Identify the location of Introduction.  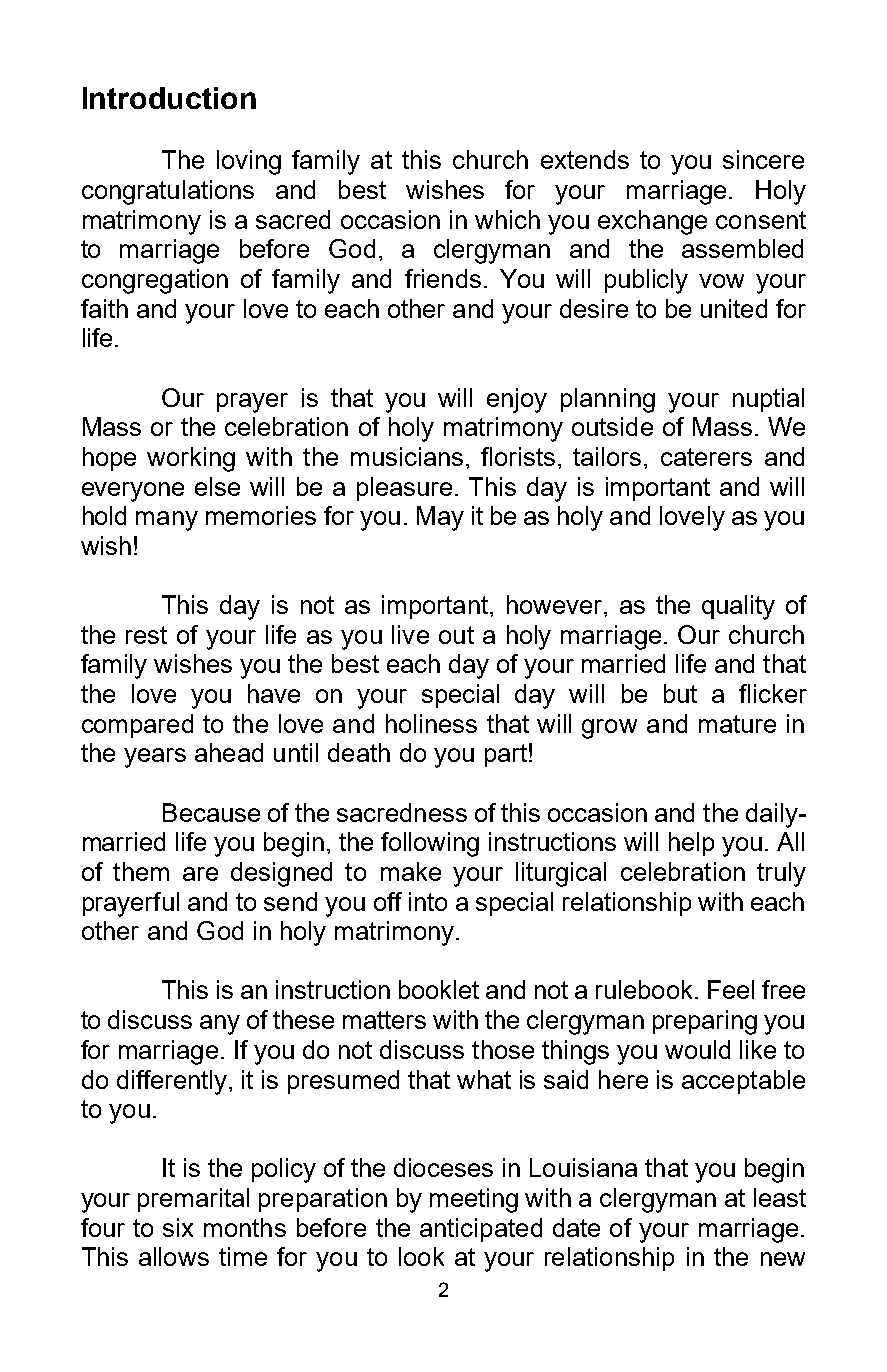
(169, 98).
